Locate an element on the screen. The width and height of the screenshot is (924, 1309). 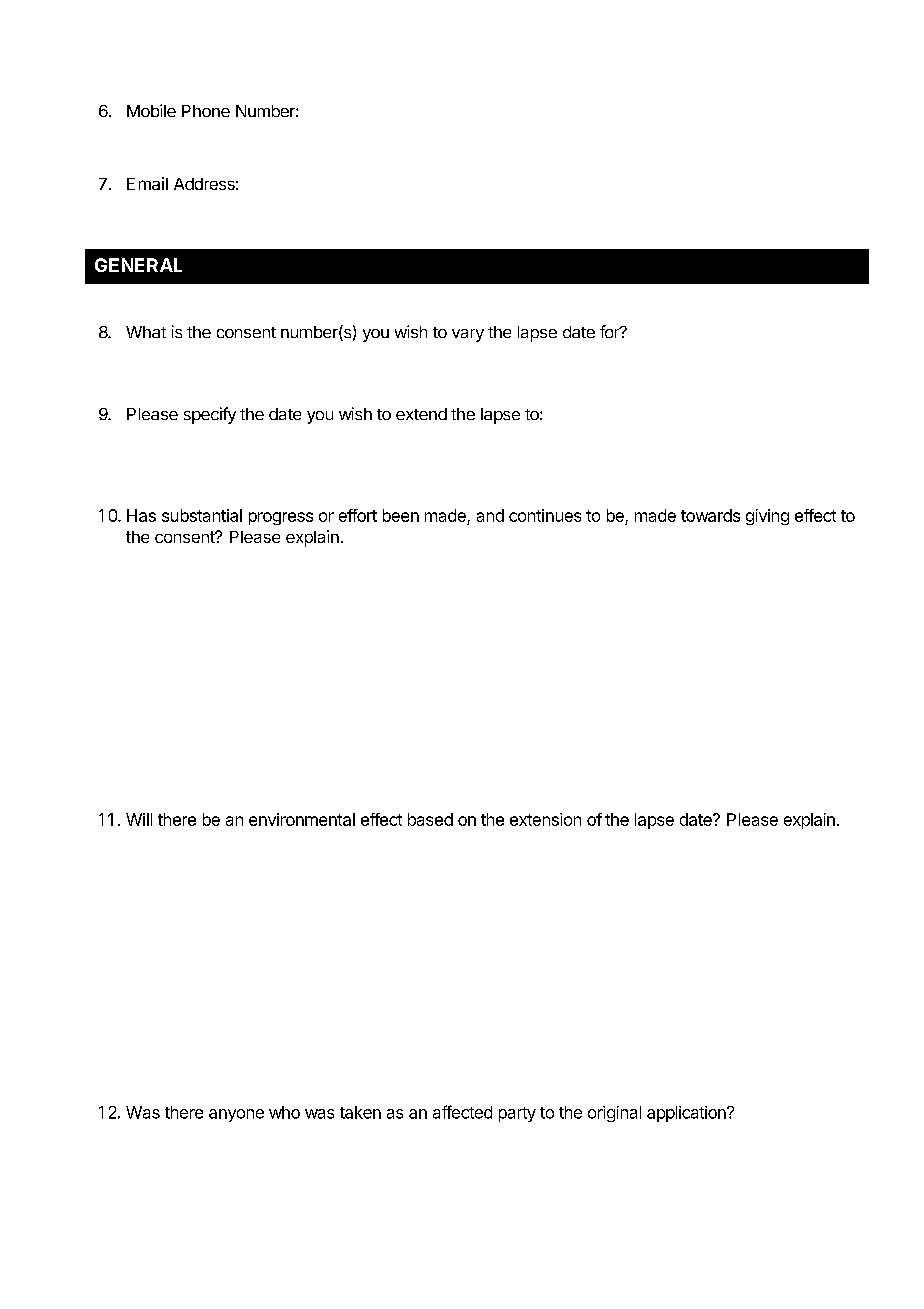
extend is located at coordinates (421, 414).
